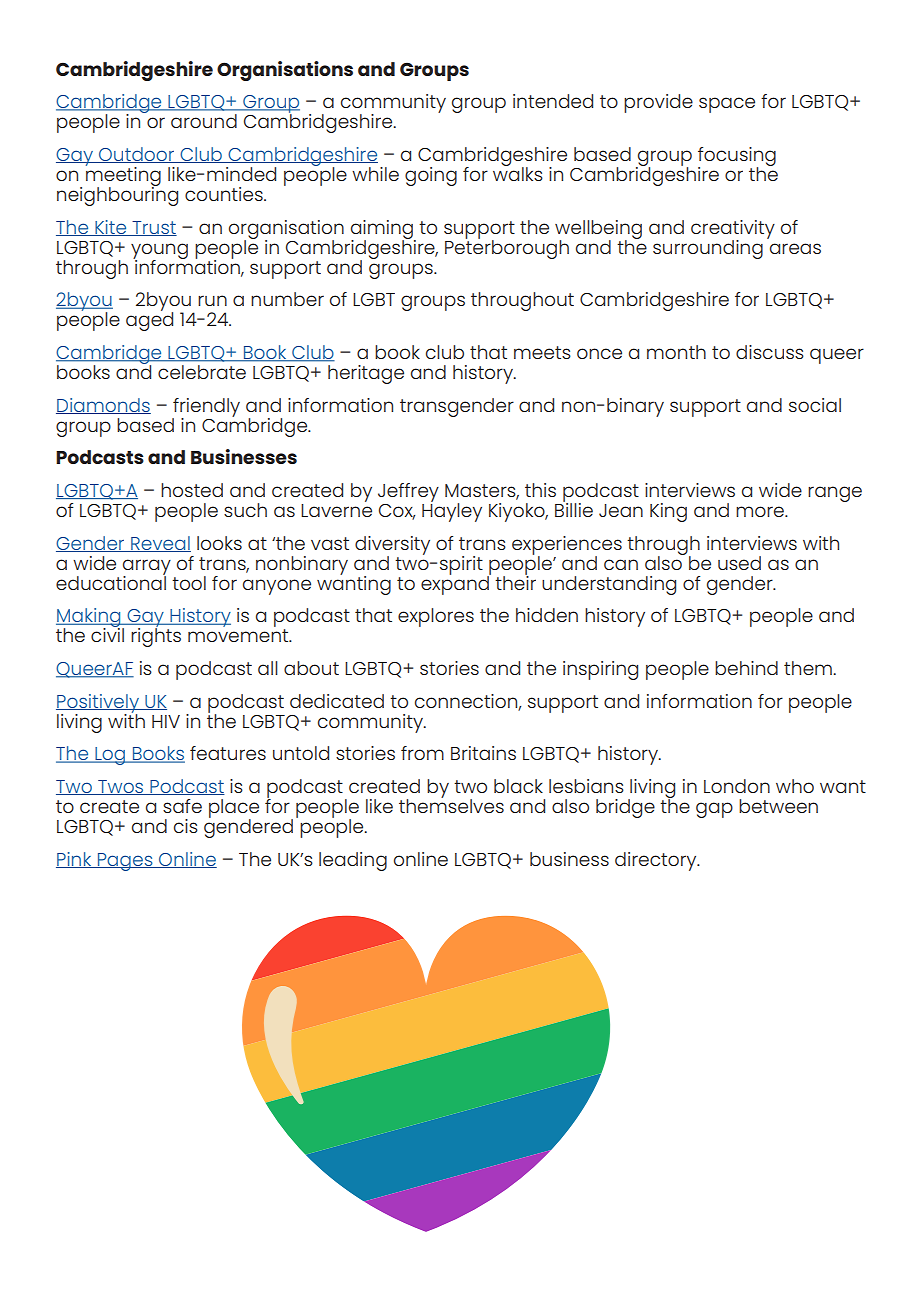 Image resolution: width=924 pixels, height=1308 pixels. I want to click on space, so click(727, 105).
